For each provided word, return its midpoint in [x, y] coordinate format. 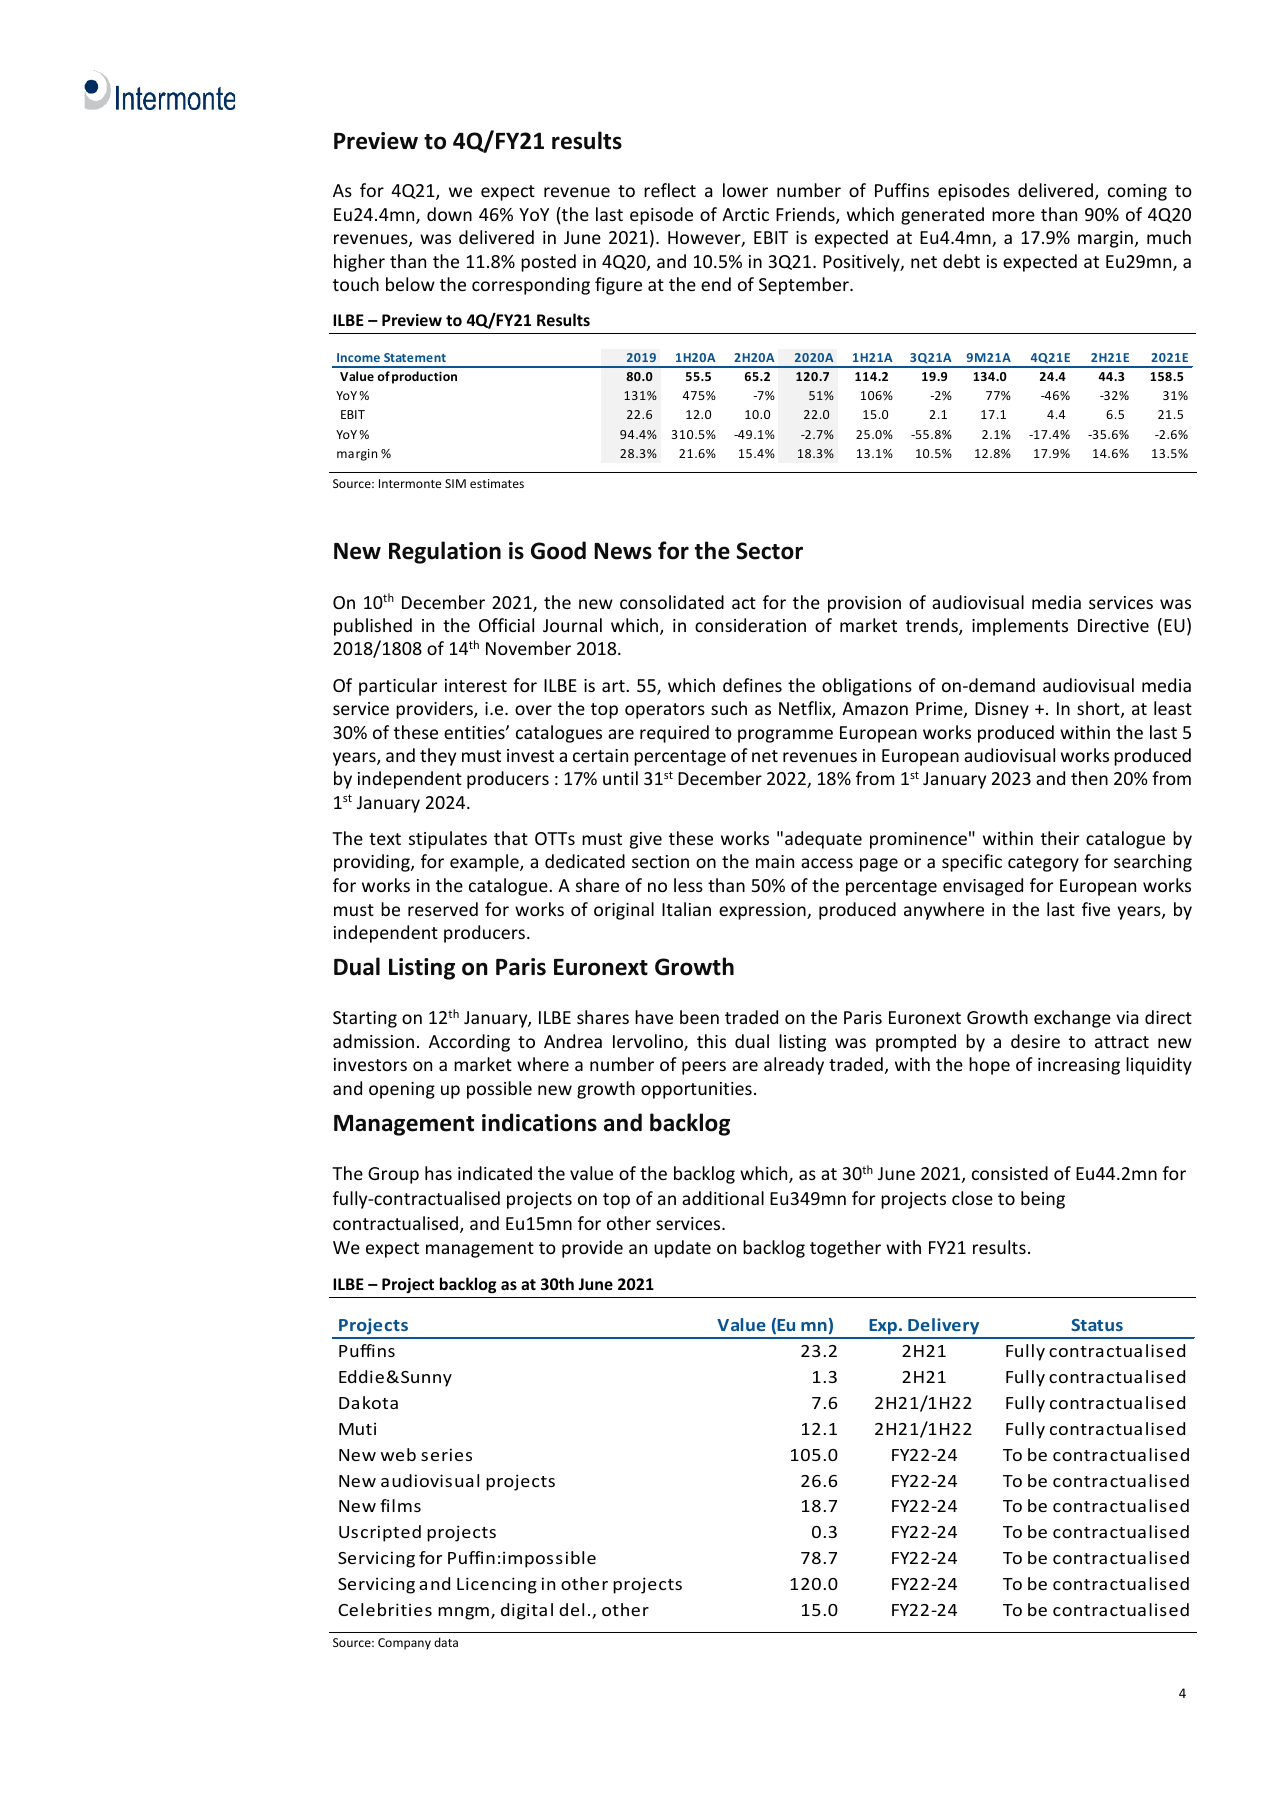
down [449, 214]
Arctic [745, 214]
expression [763, 911]
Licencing [497, 1585]
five [1096, 909]
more [1013, 216]
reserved [443, 909]
